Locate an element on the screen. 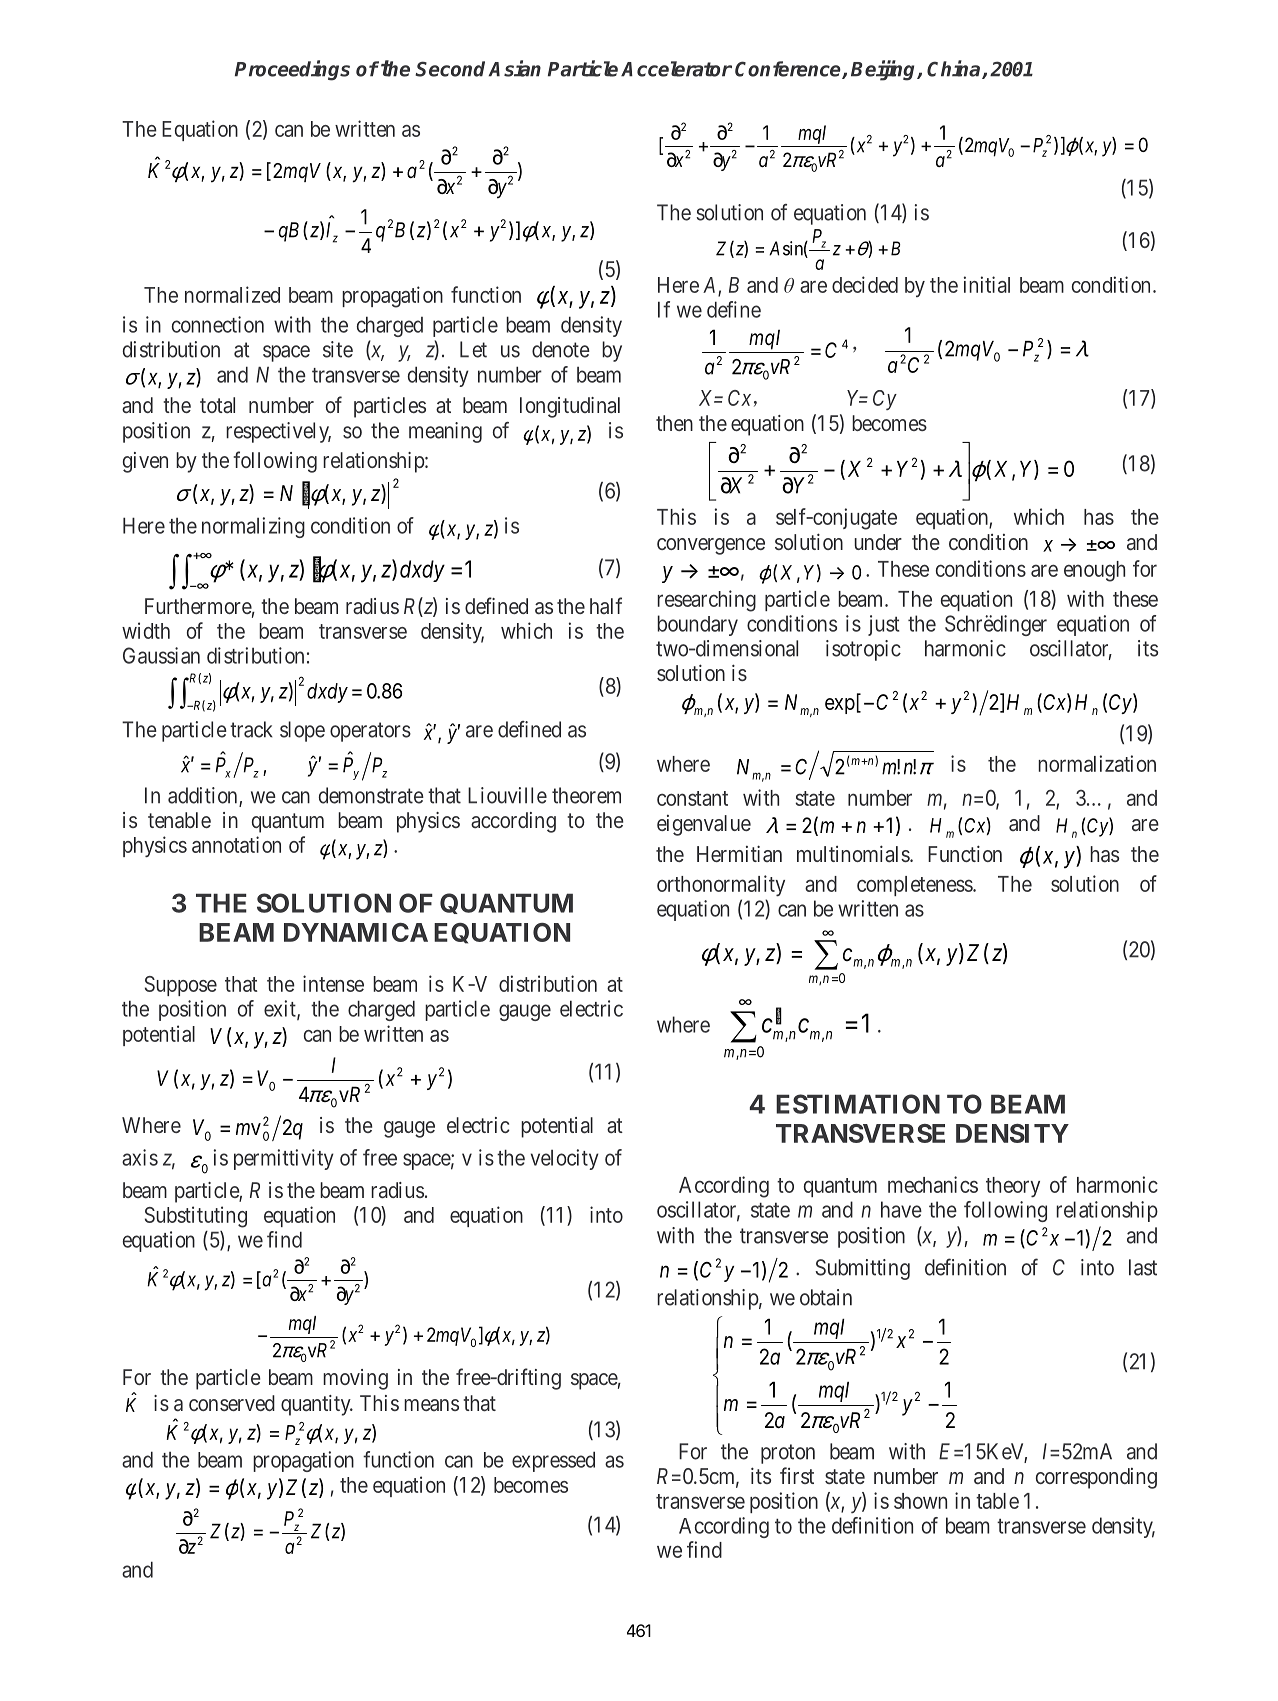 This screenshot has height=1701, width=1278. annotation is located at coordinates (236, 844).
